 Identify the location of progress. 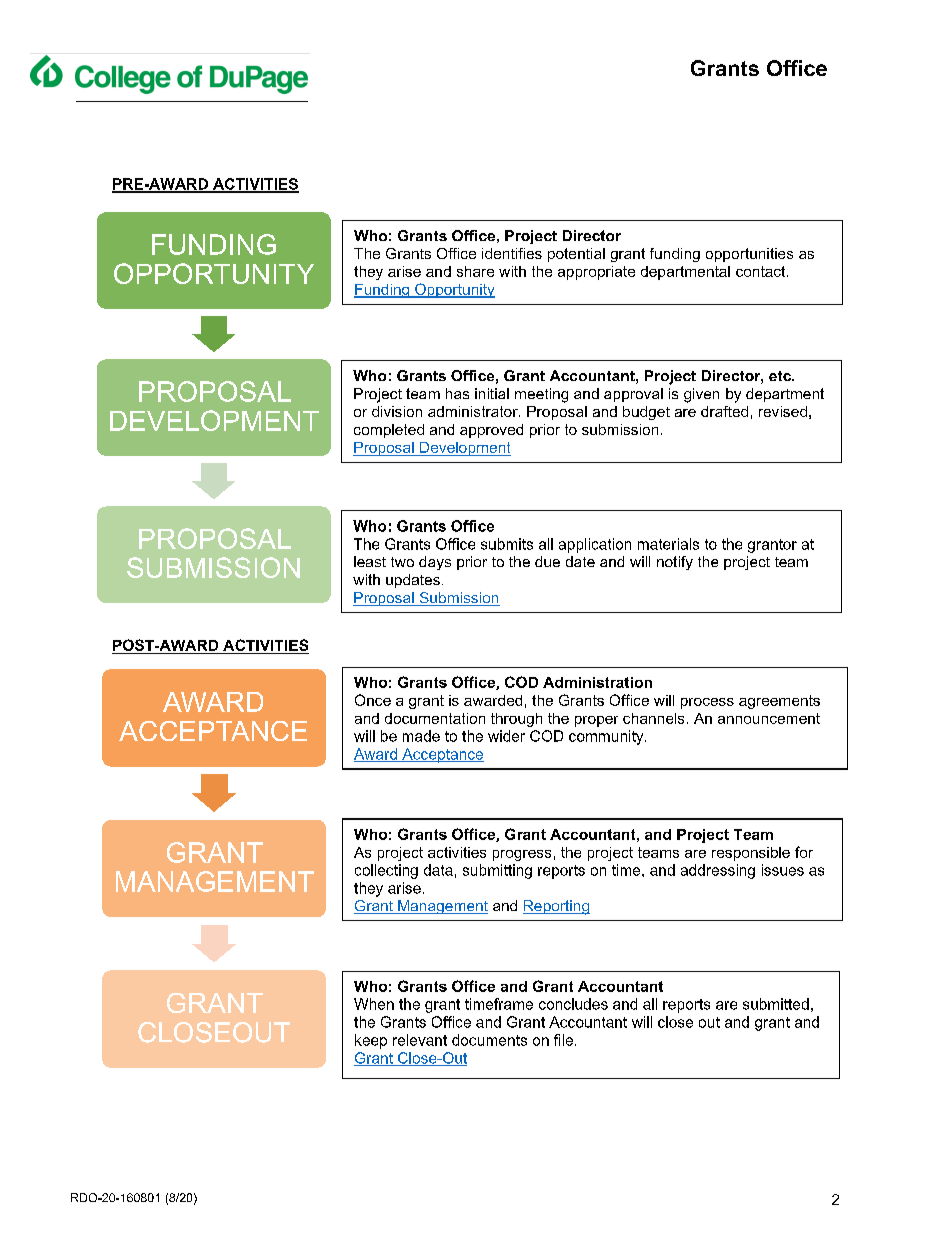
(522, 855).
